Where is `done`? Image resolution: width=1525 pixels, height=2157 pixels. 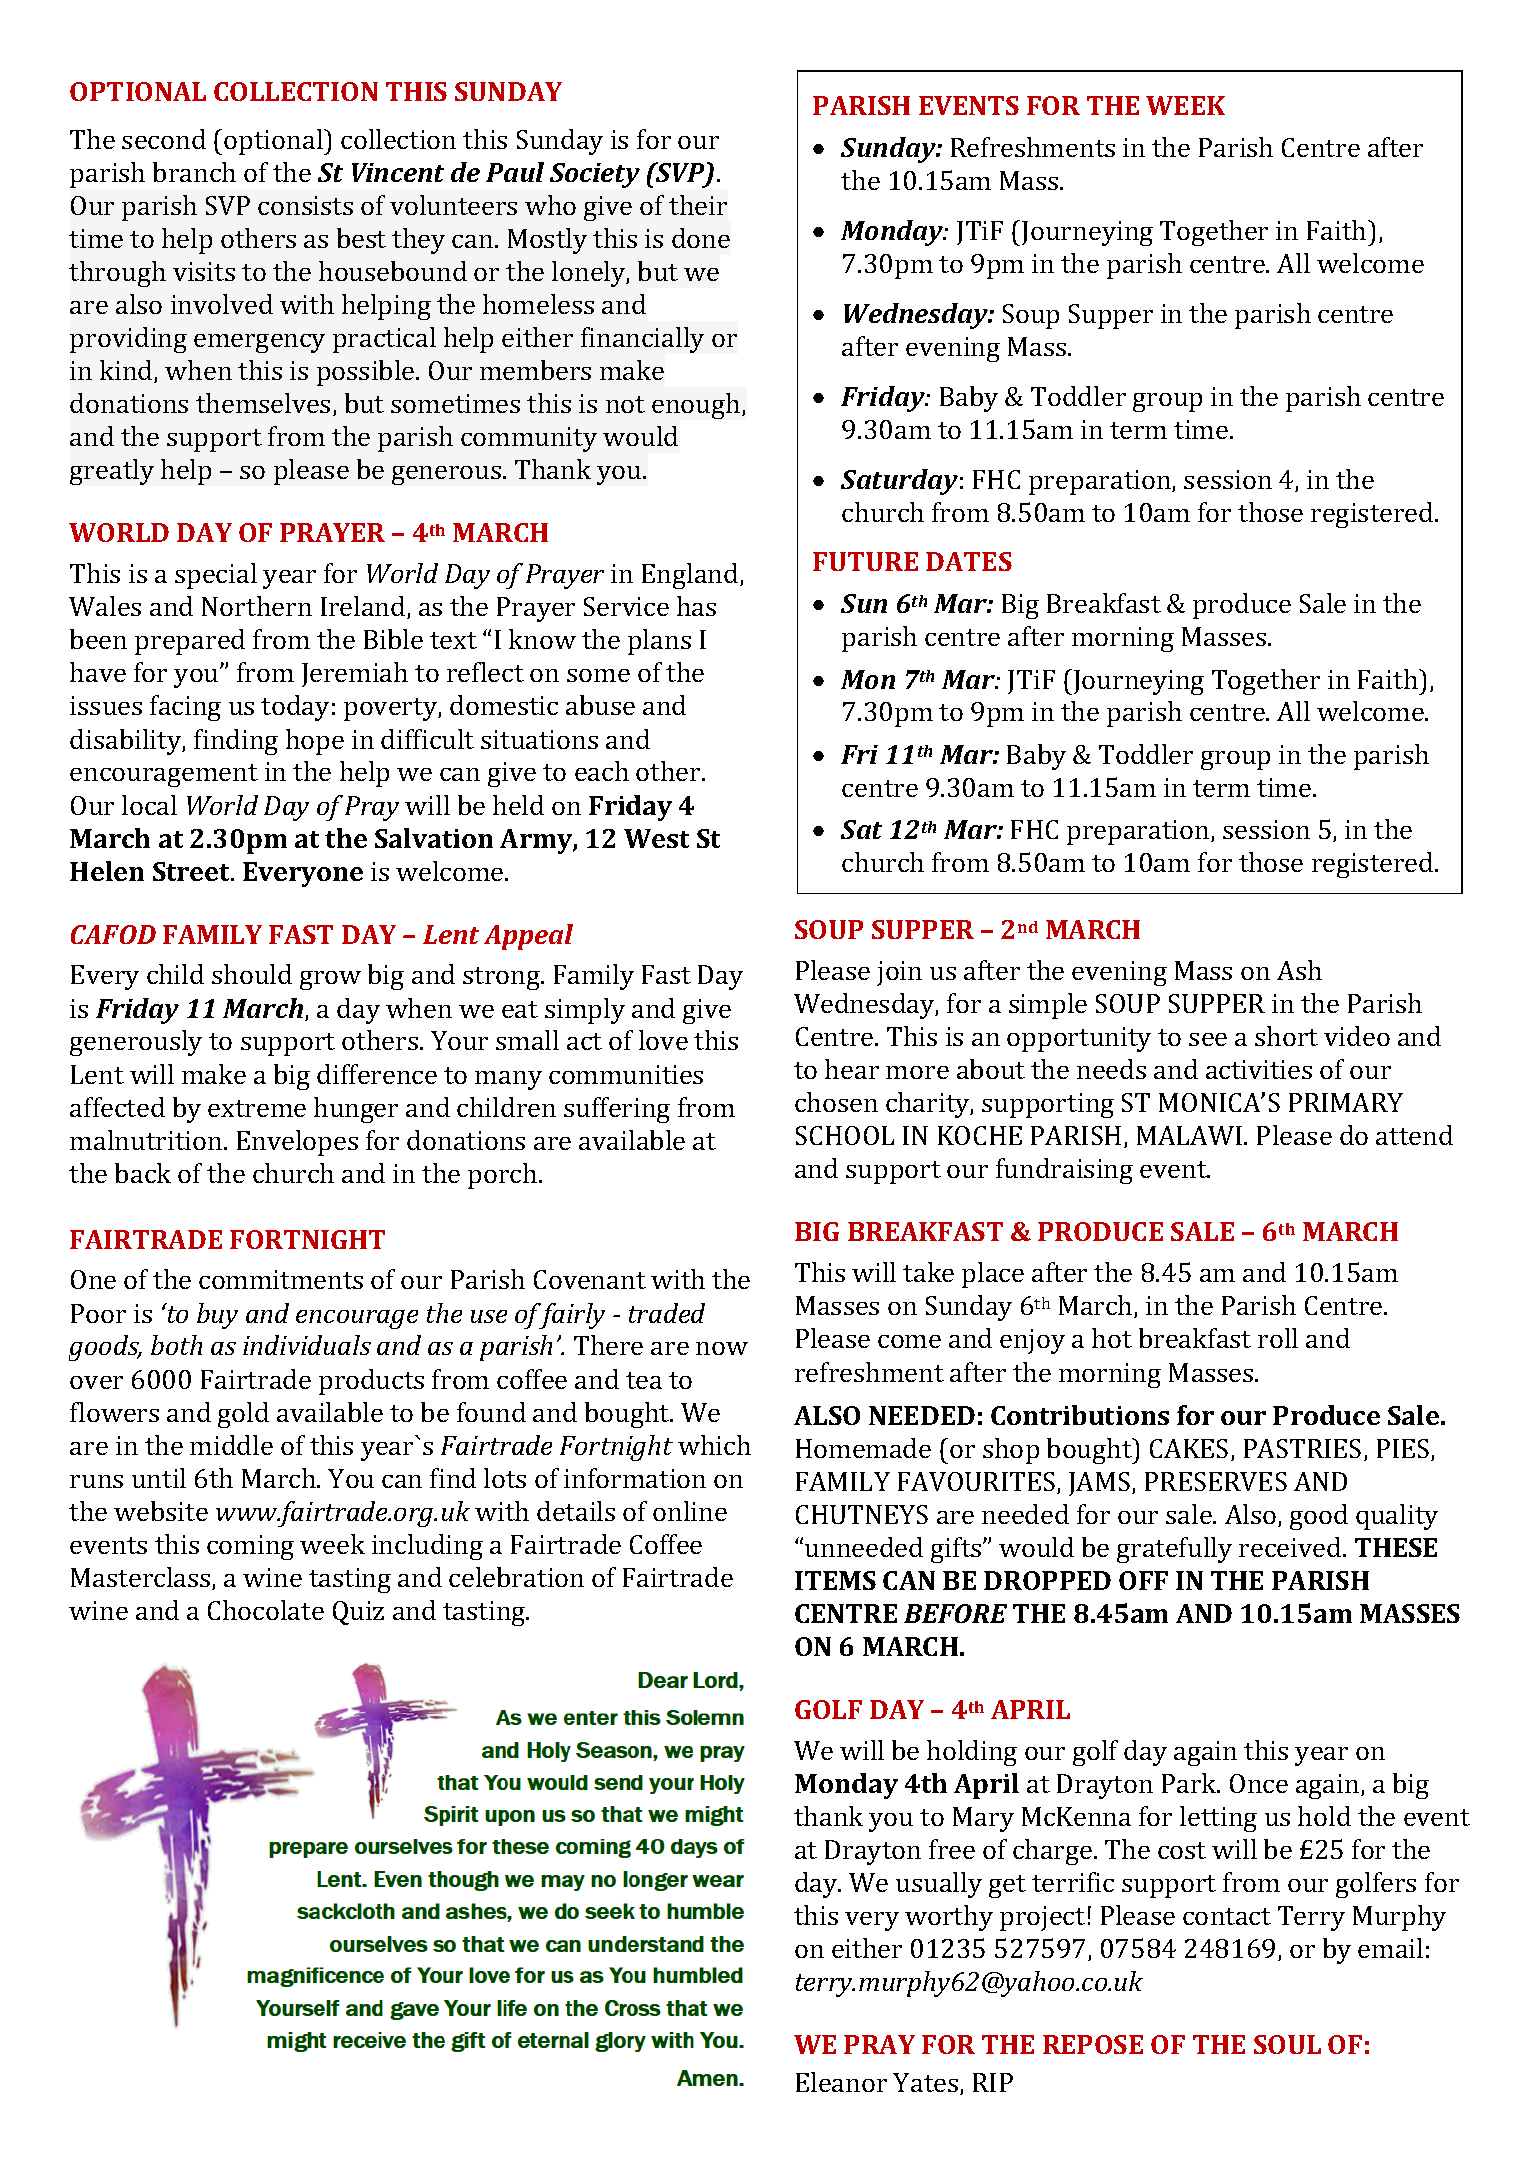 done is located at coordinates (701, 238).
